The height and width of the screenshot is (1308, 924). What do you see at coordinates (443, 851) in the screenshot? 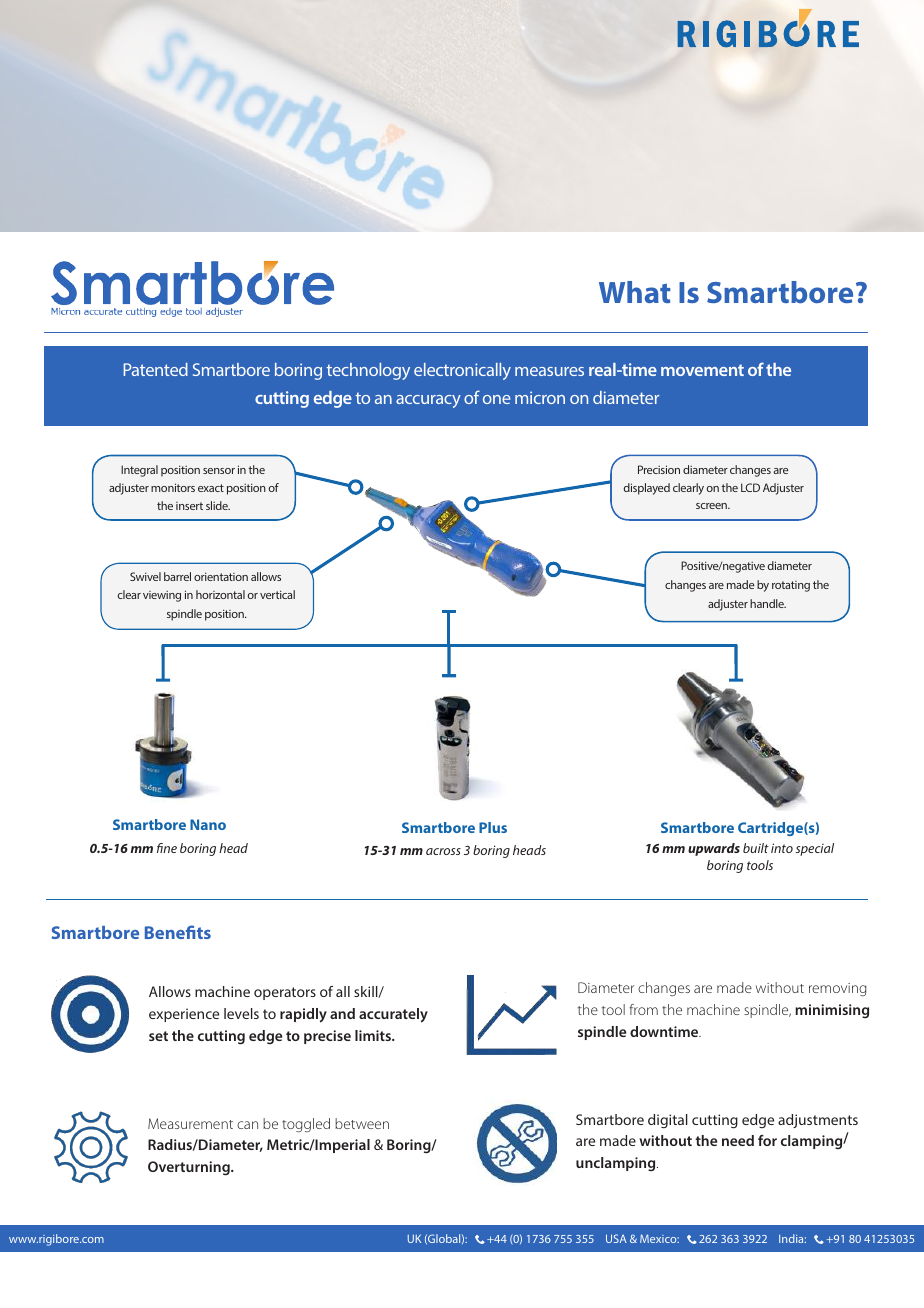
I see `across` at bounding box center [443, 851].
